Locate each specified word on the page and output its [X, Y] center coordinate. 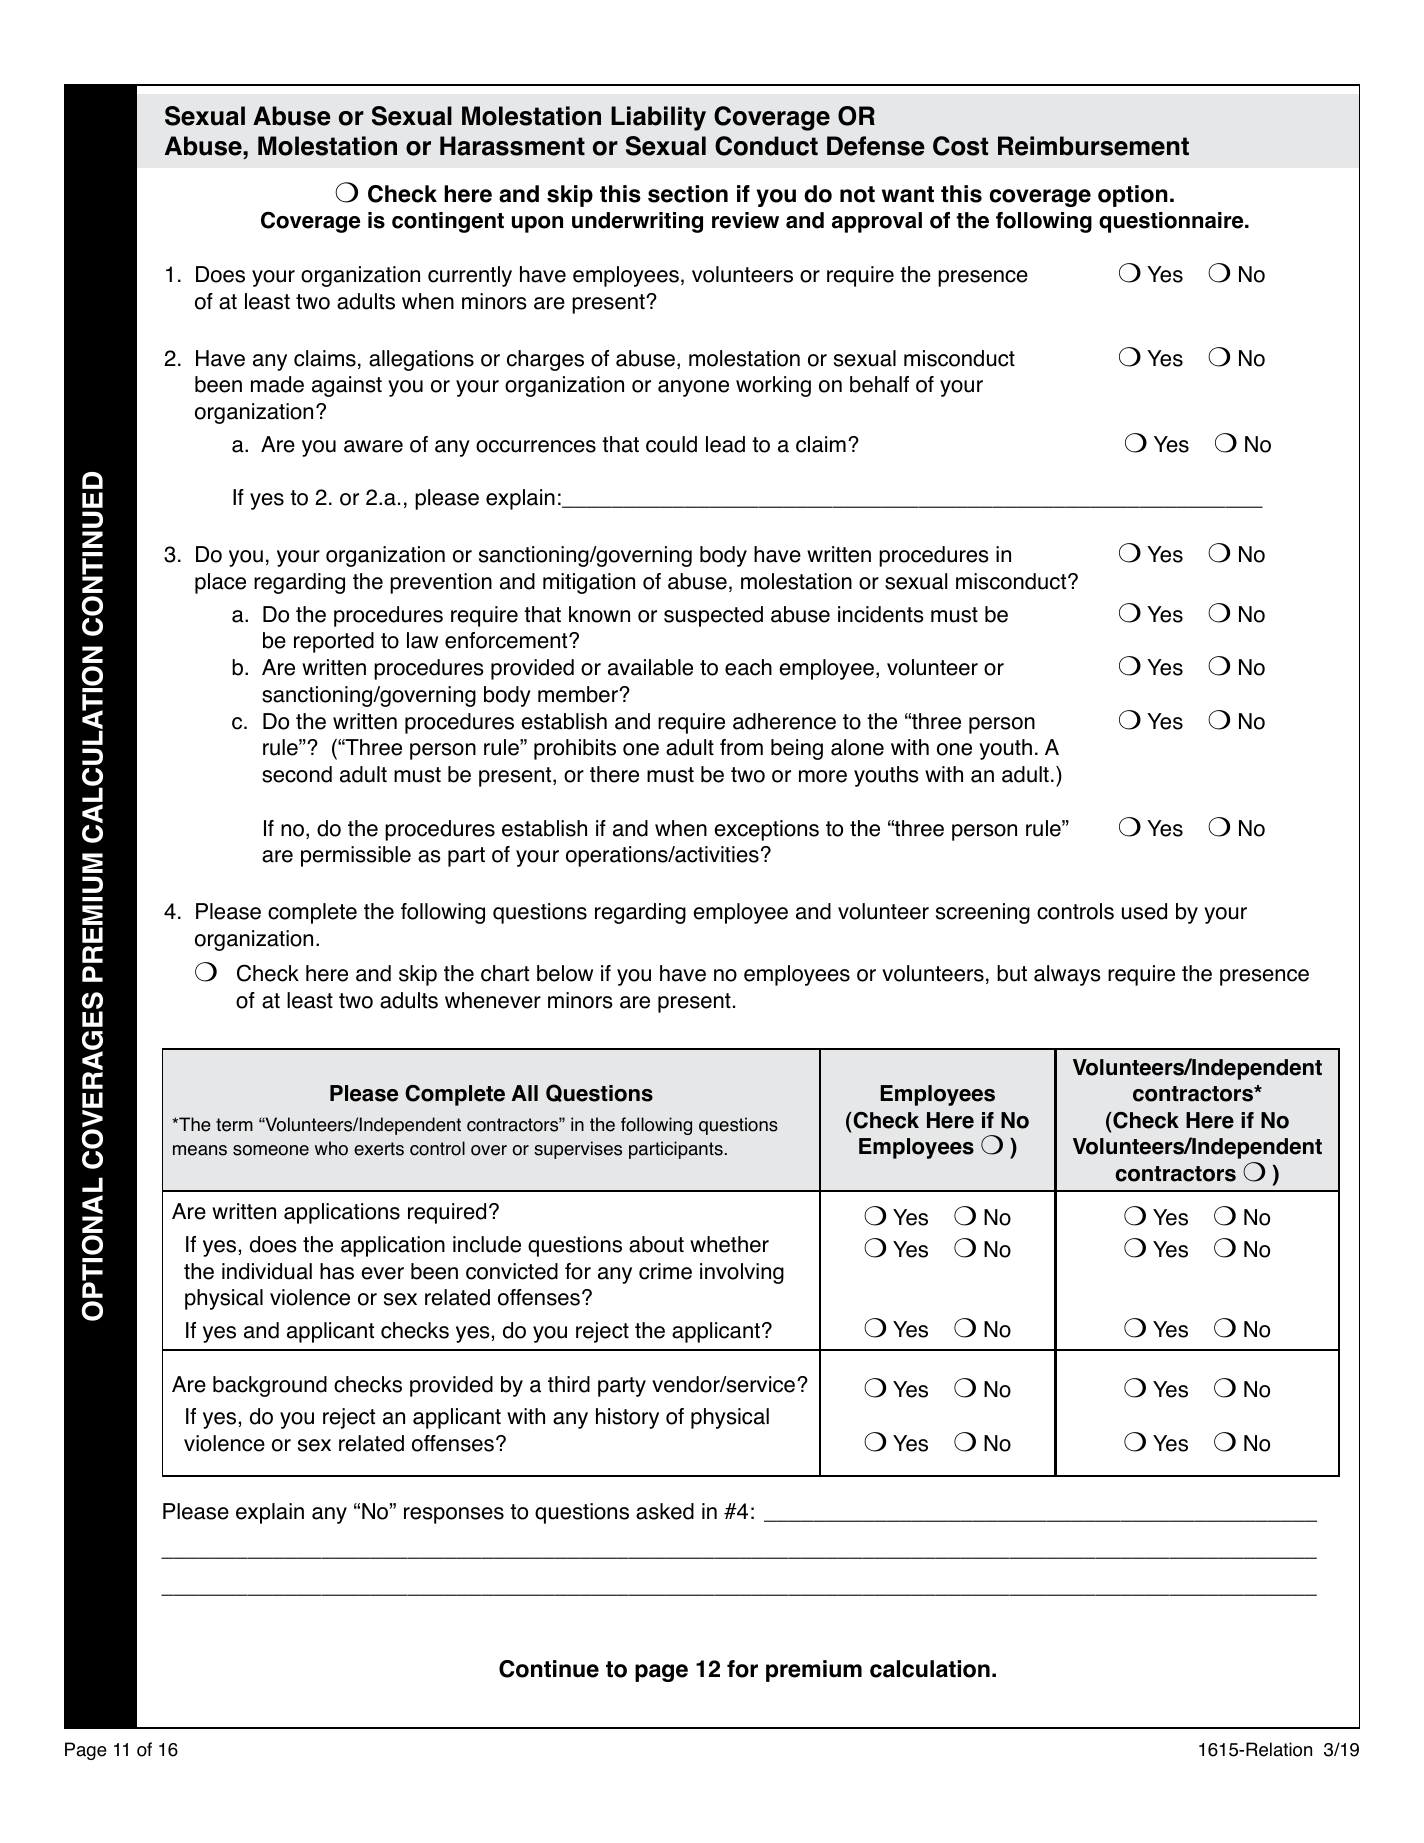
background [270, 1386]
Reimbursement [1093, 146]
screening [983, 913]
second [297, 774]
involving [742, 1273]
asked [665, 1511]
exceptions [766, 830]
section [688, 194]
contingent [448, 222]
